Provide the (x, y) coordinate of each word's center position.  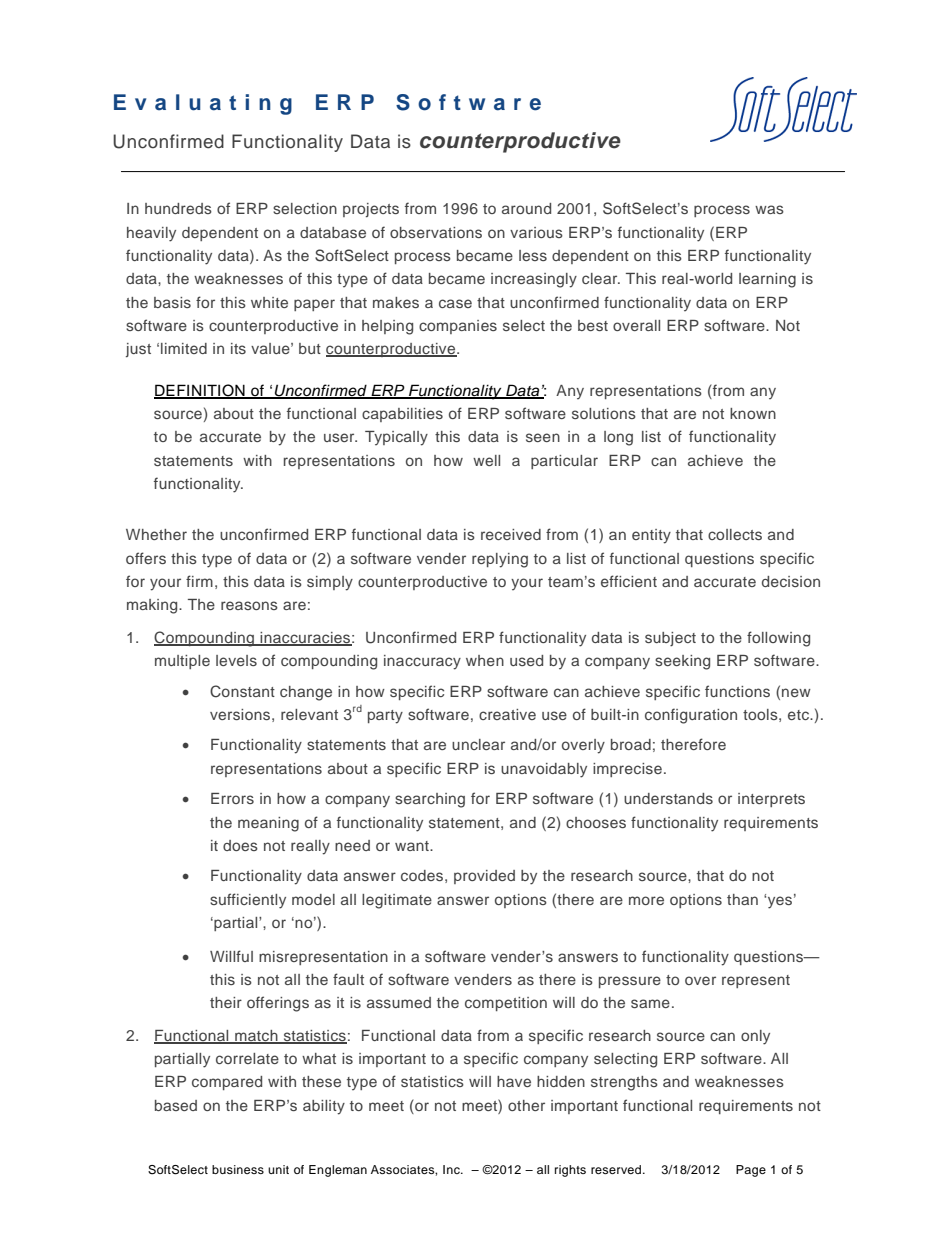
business (238, 1169)
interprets (771, 800)
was (769, 209)
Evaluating (203, 104)
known (753, 413)
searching (430, 800)
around (526, 208)
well (486, 460)
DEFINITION (200, 391)
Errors (232, 798)
